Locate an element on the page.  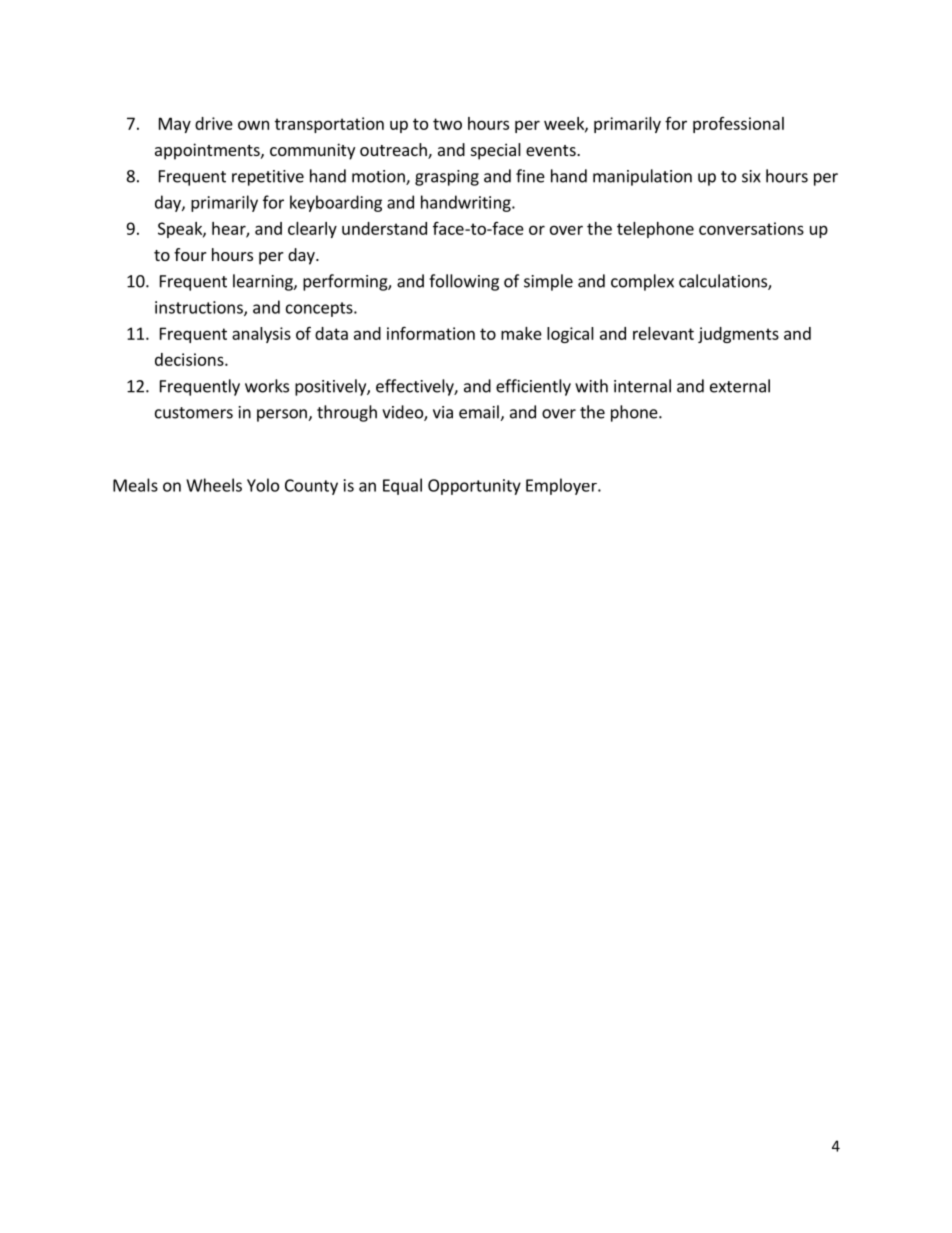
Opportunity is located at coordinates (474, 487).
